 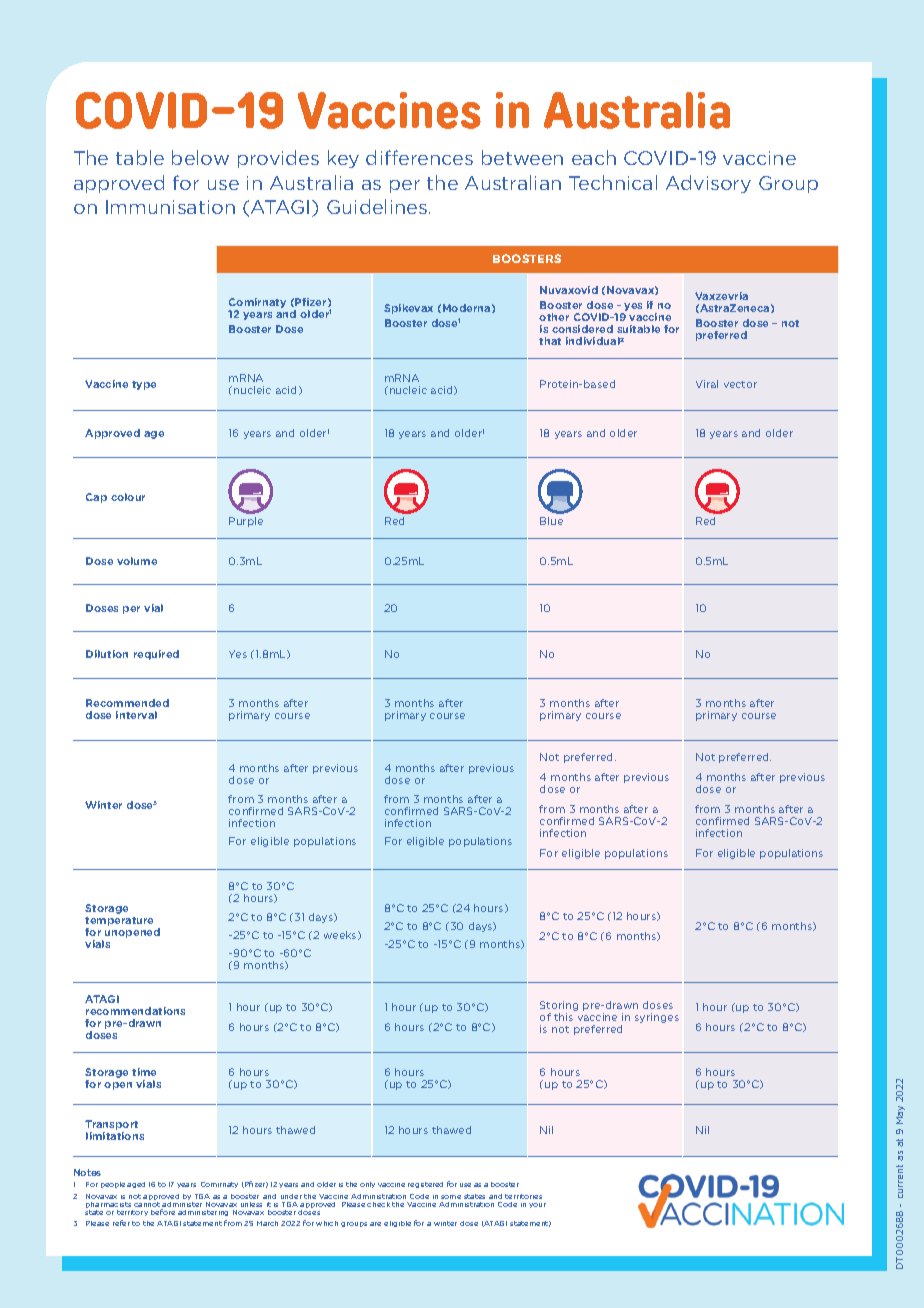 What do you see at coordinates (163, 1212) in the document?
I see `before` at bounding box center [163, 1212].
